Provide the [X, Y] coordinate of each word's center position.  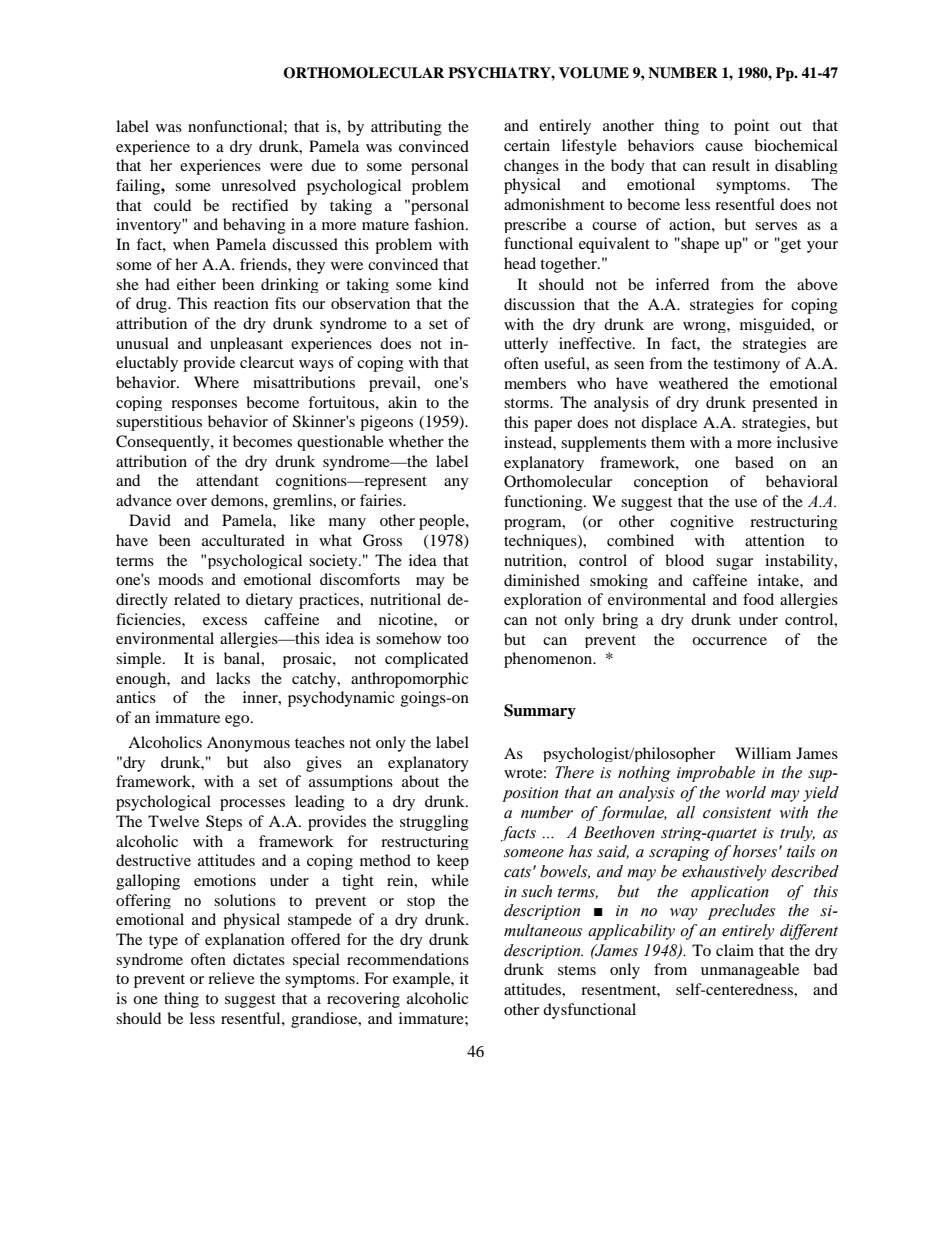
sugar [734, 564]
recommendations [408, 959]
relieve [231, 978]
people [443, 522]
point [751, 127]
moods [180, 579]
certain [527, 145]
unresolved [258, 185]
